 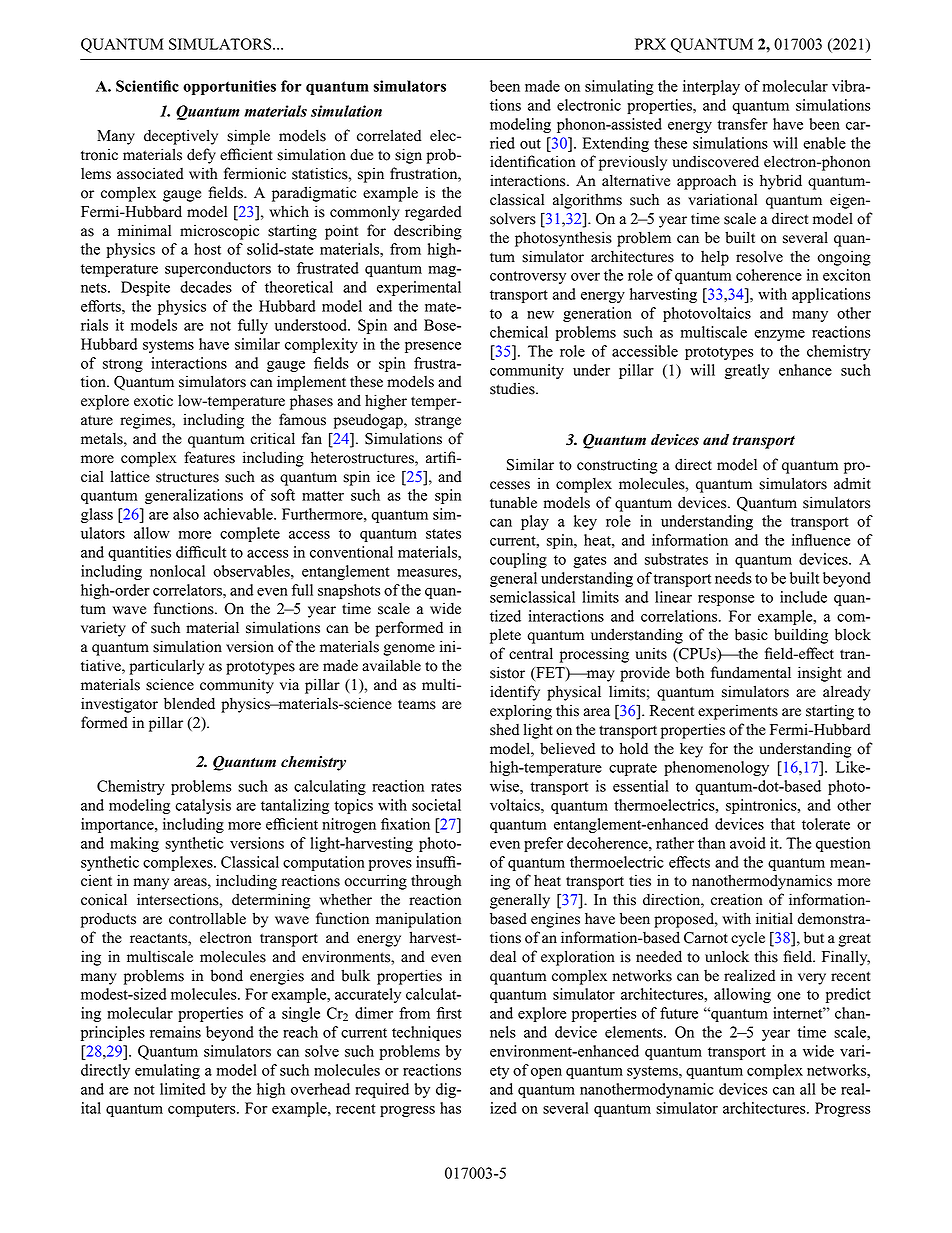 What do you see at coordinates (183, 1089) in the document?
I see `limited` at bounding box center [183, 1089].
